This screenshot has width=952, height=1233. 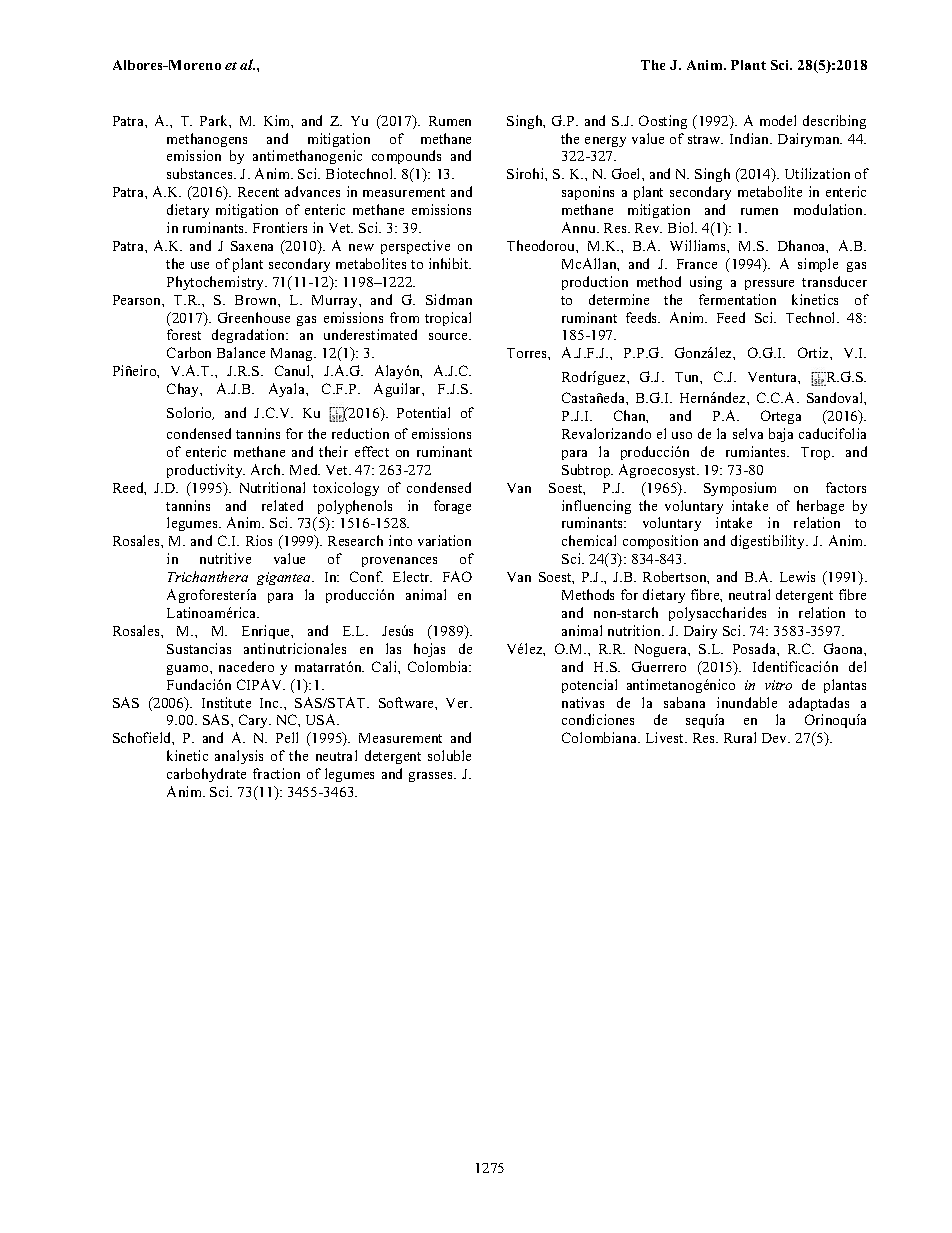 I want to click on Indian, so click(x=751, y=138).
